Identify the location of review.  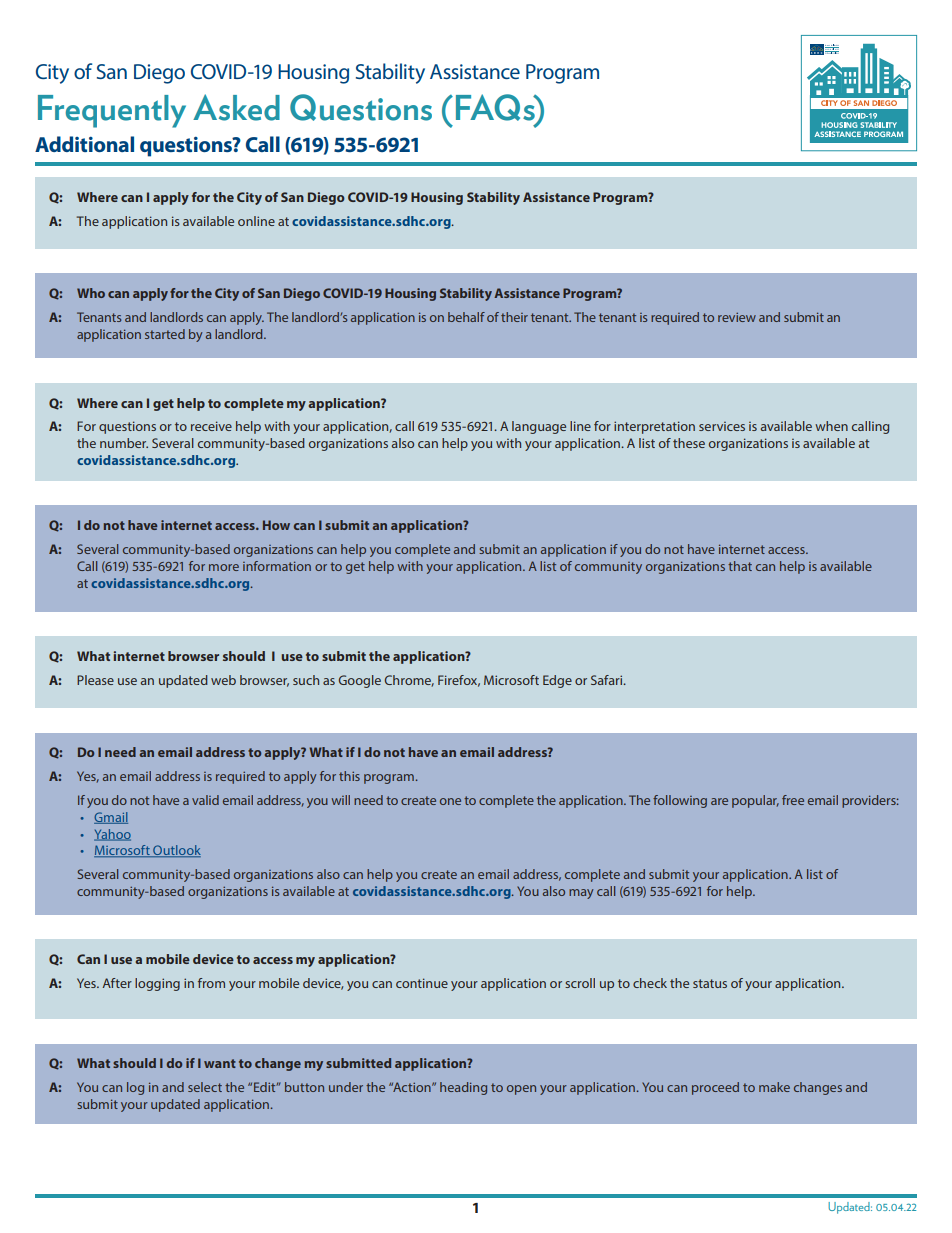
(737, 317).
